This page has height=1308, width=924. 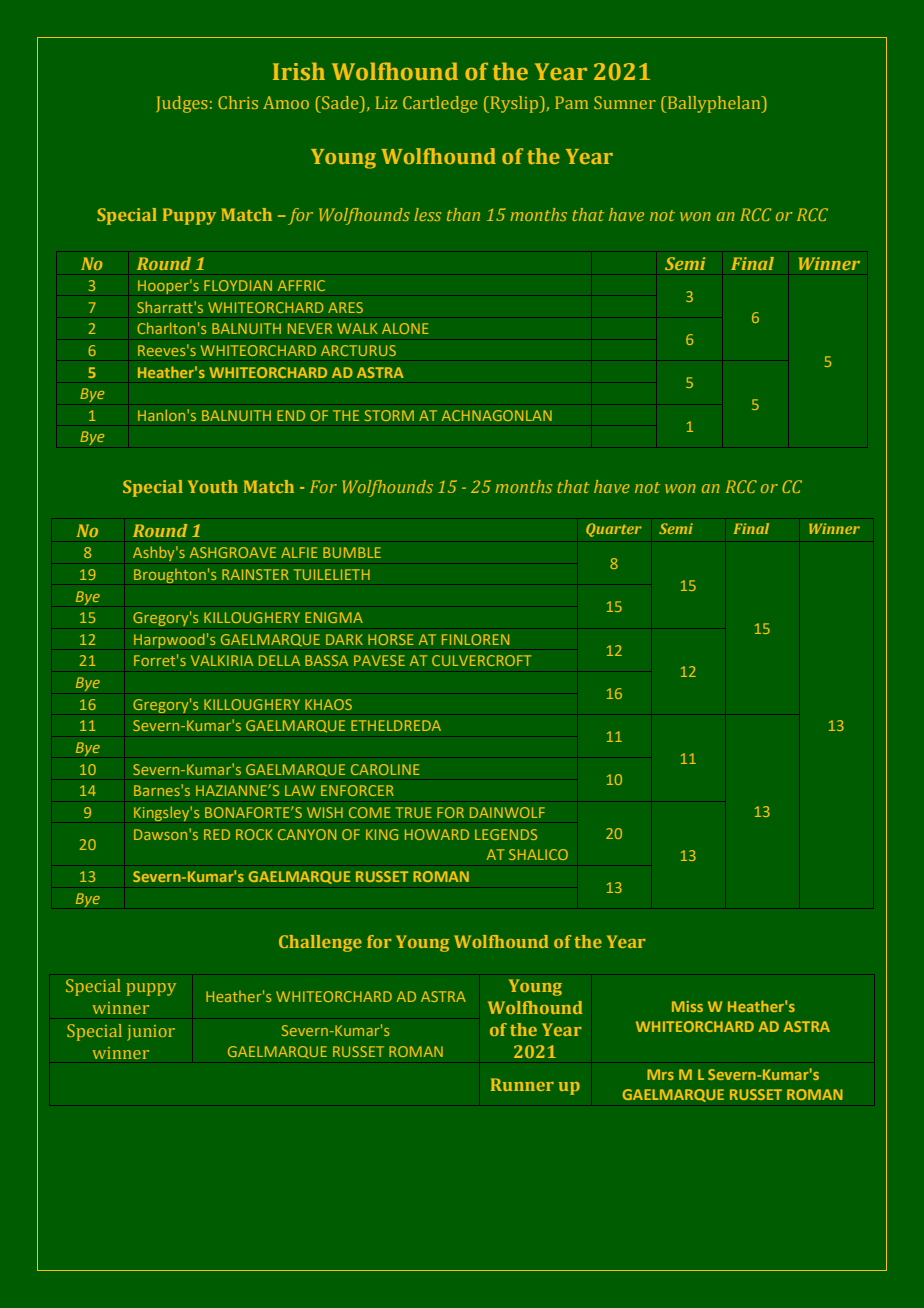 What do you see at coordinates (310, 328) in the page?
I see `NEVER` at bounding box center [310, 328].
